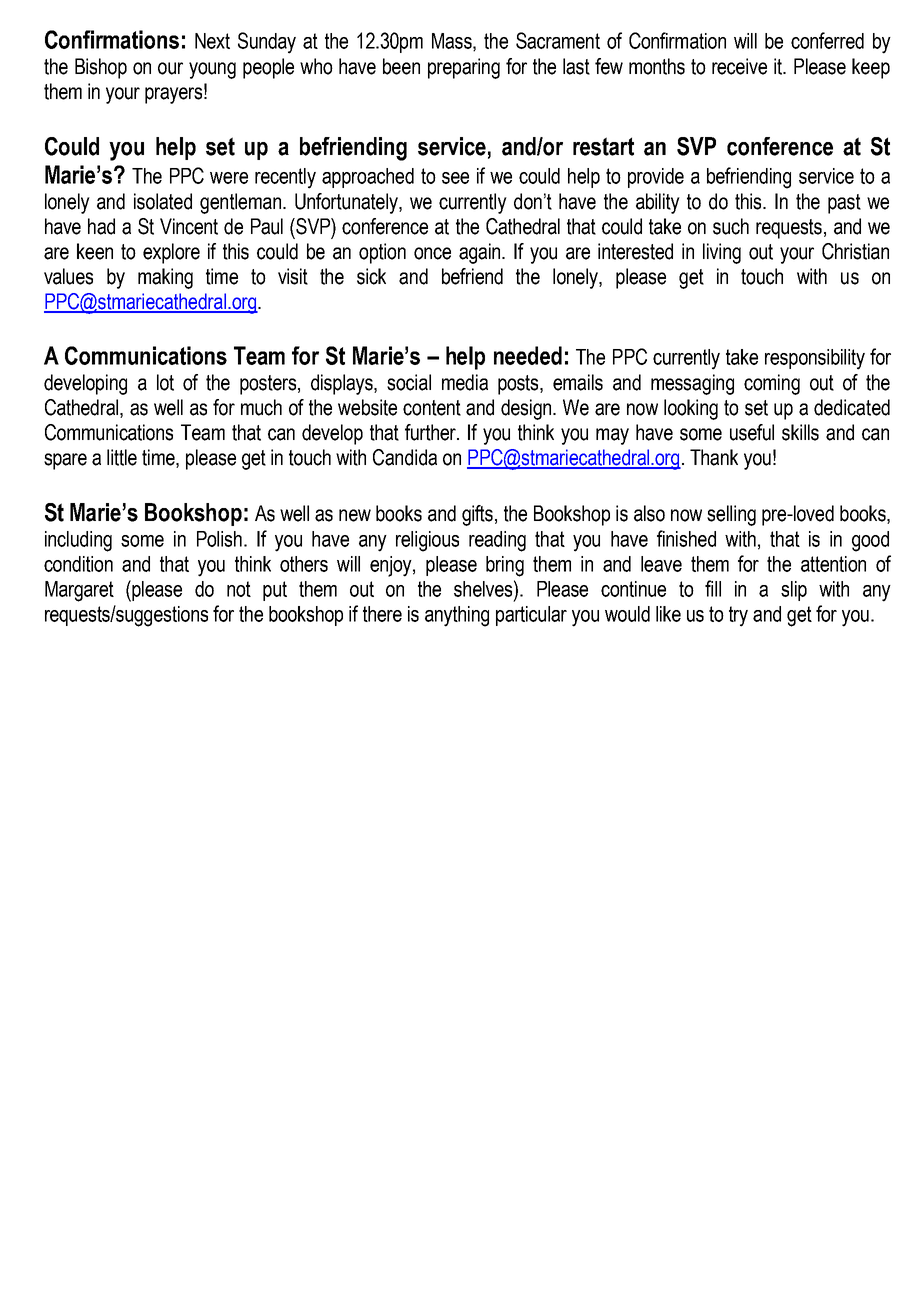 Image resolution: width=924 pixels, height=1308 pixels. What do you see at coordinates (239, 589) in the image?
I see `not` at bounding box center [239, 589].
